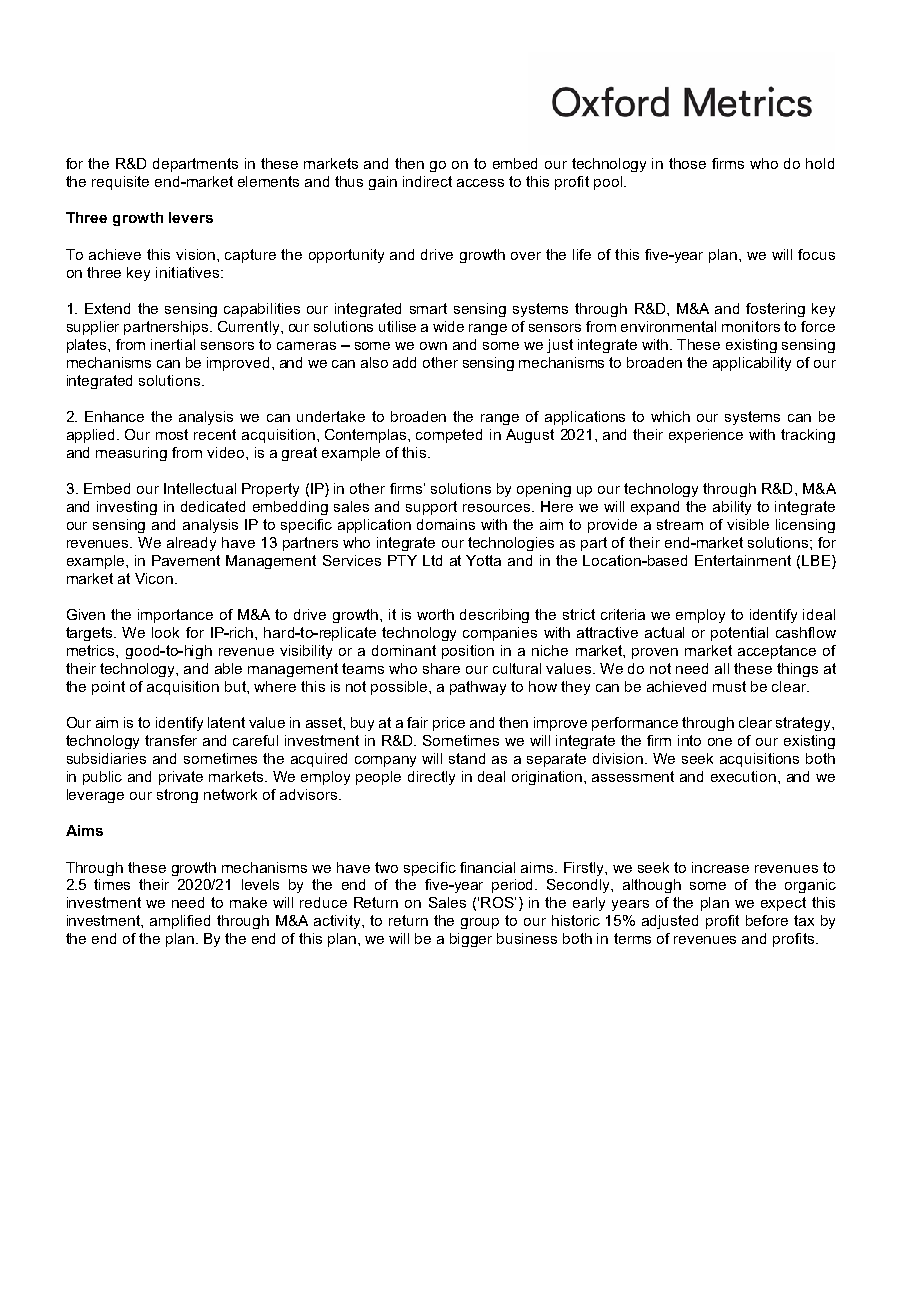  I want to click on amplified, so click(180, 922).
